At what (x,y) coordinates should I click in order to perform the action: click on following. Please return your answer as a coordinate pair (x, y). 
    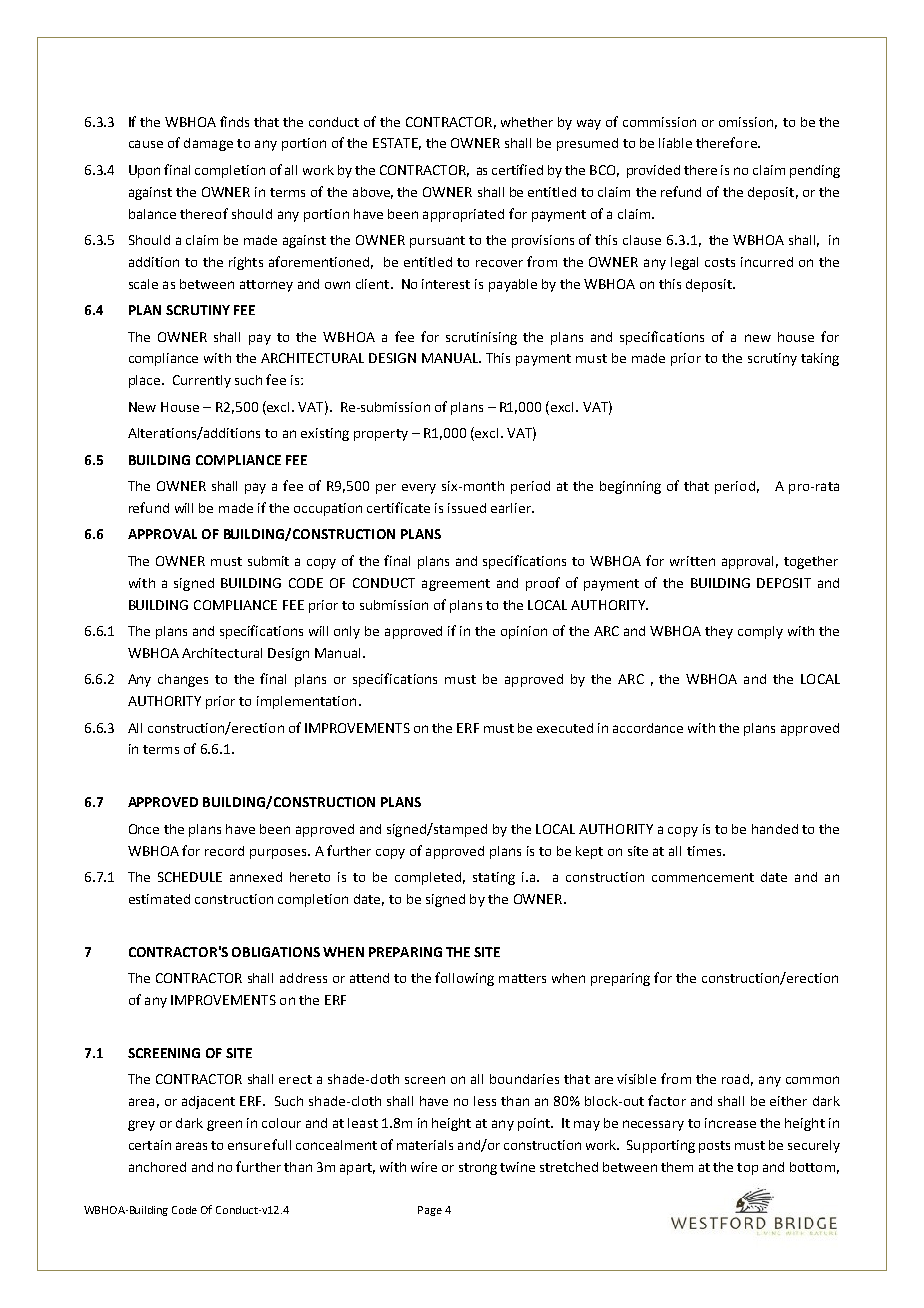
    Looking at the image, I should click on (464, 979).
